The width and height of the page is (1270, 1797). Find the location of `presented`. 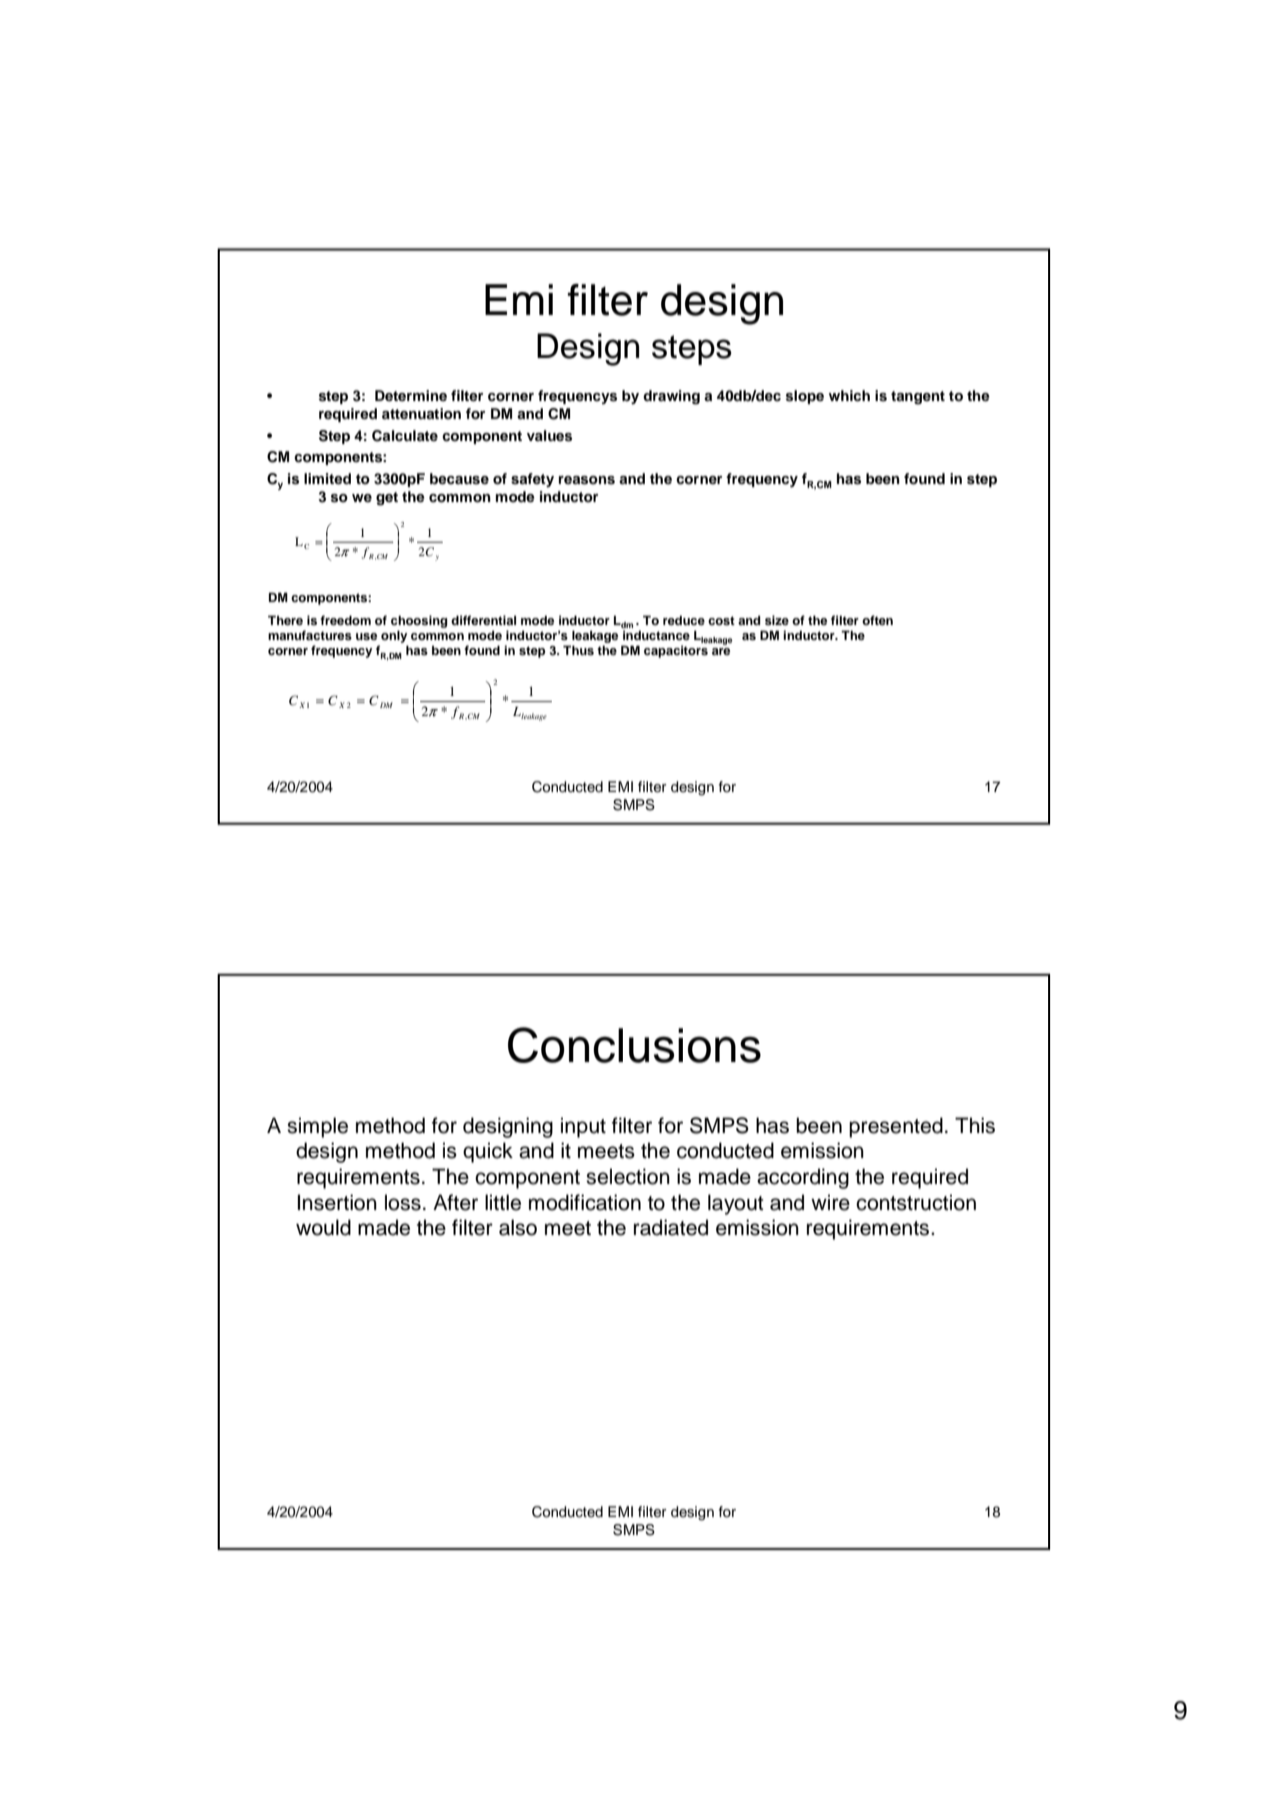

presented is located at coordinates (896, 1127).
